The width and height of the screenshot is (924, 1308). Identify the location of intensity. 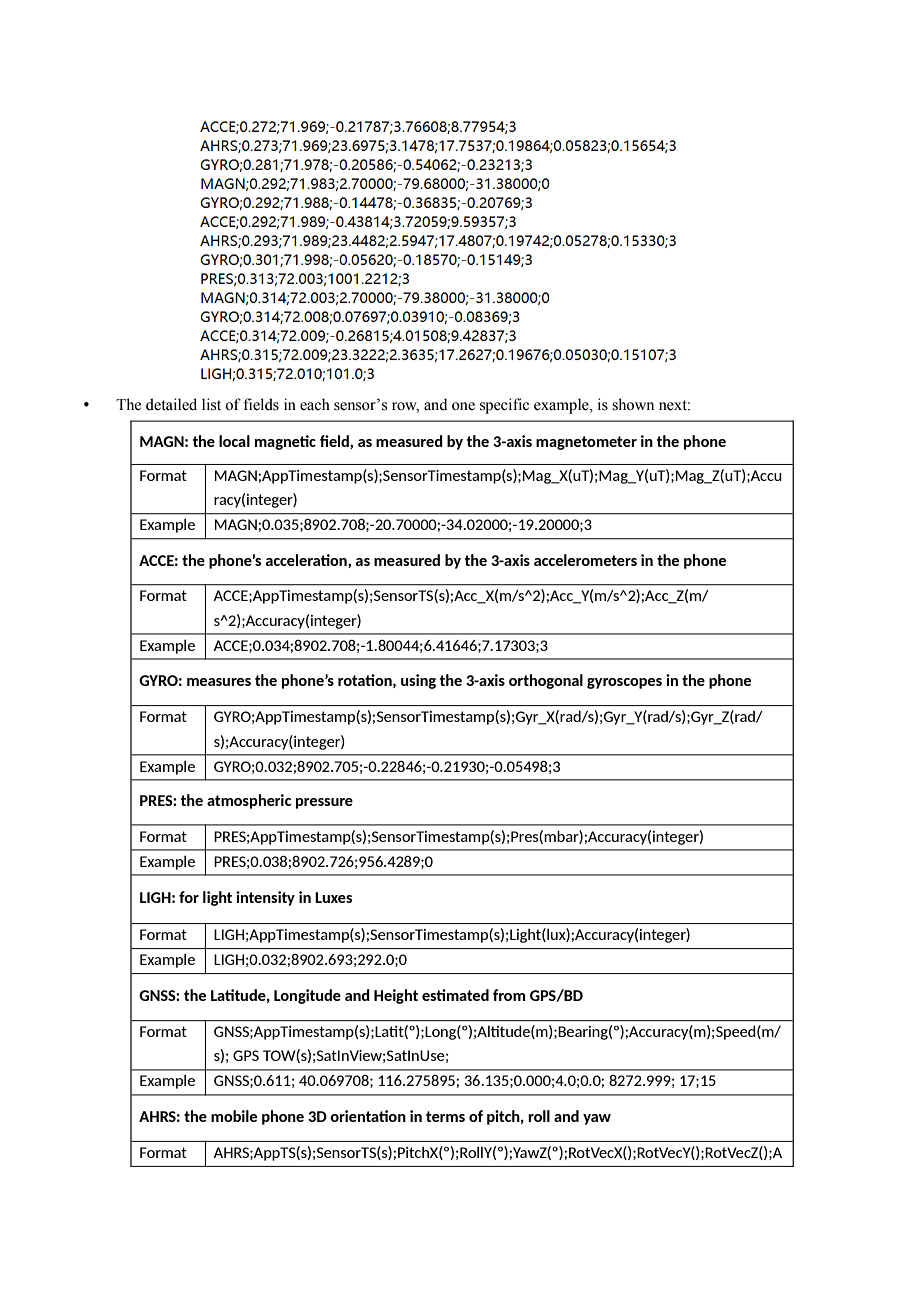
(265, 898).
